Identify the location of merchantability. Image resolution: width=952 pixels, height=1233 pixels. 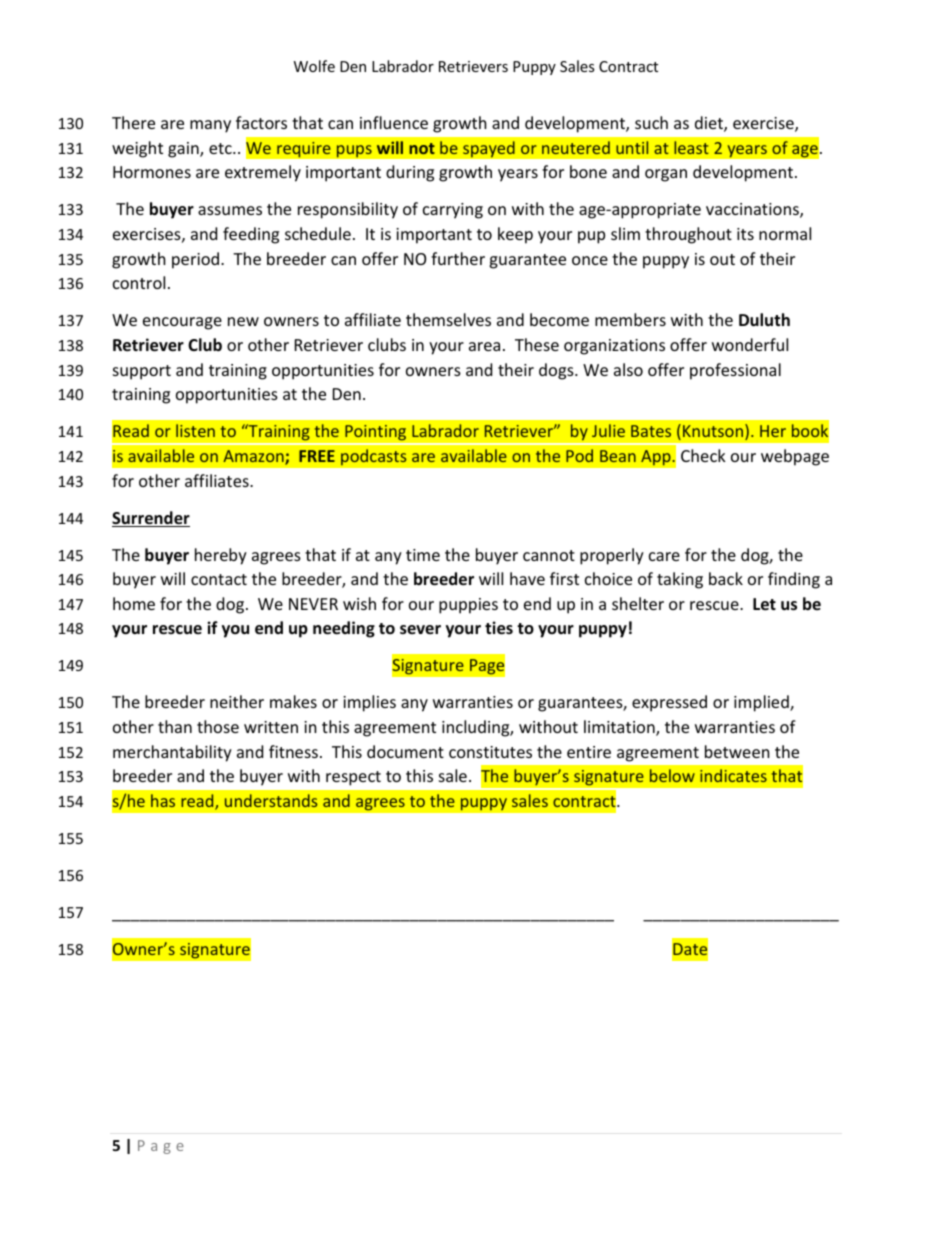
(172, 753).
